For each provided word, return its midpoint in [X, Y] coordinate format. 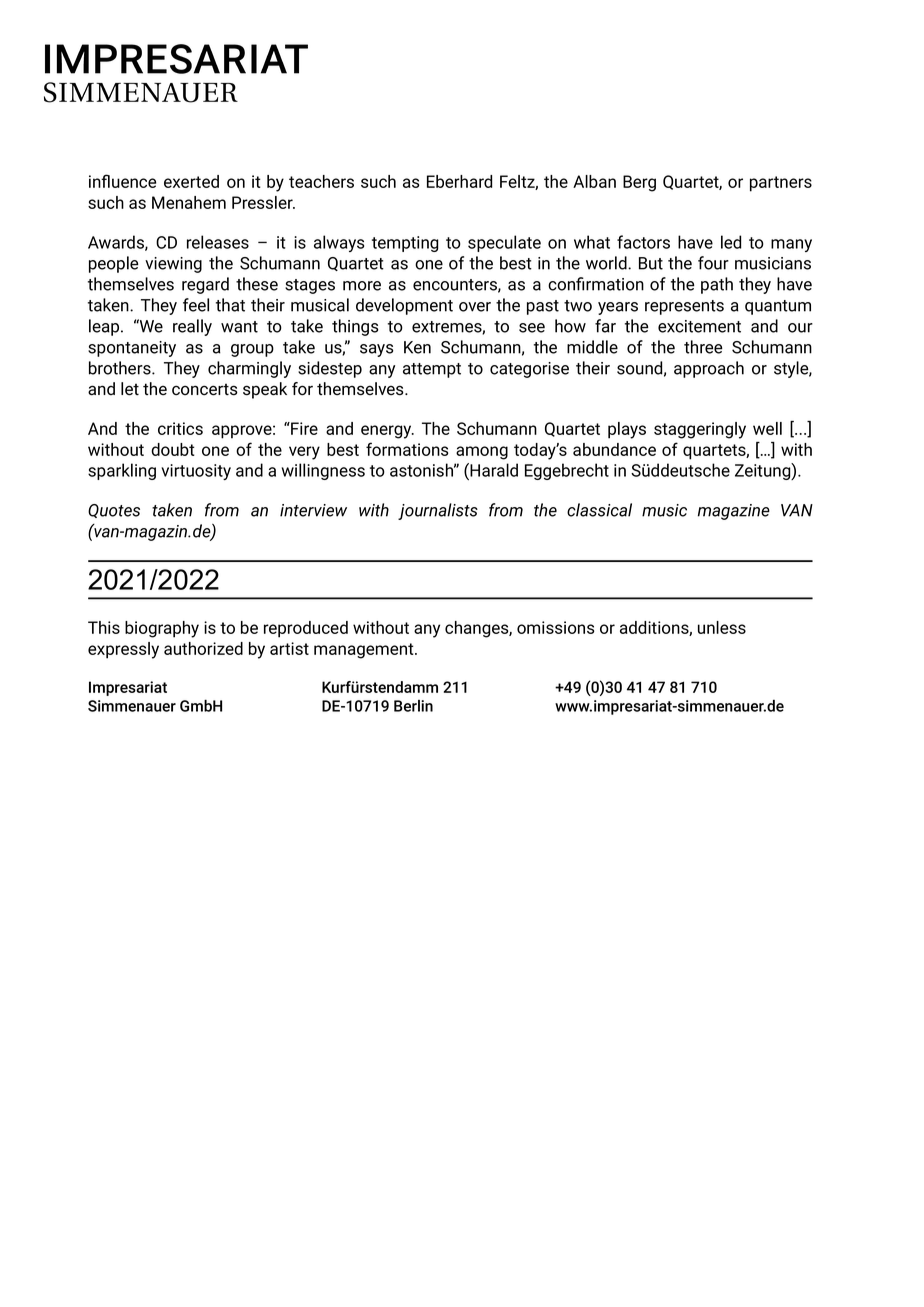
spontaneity [132, 349]
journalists [438, 511]
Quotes [114, 511]
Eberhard [459, 181]
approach [709, 369]
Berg [639, 183]
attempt [432, 370]
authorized [203, 648]
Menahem [189, 202]
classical [599, 510]
